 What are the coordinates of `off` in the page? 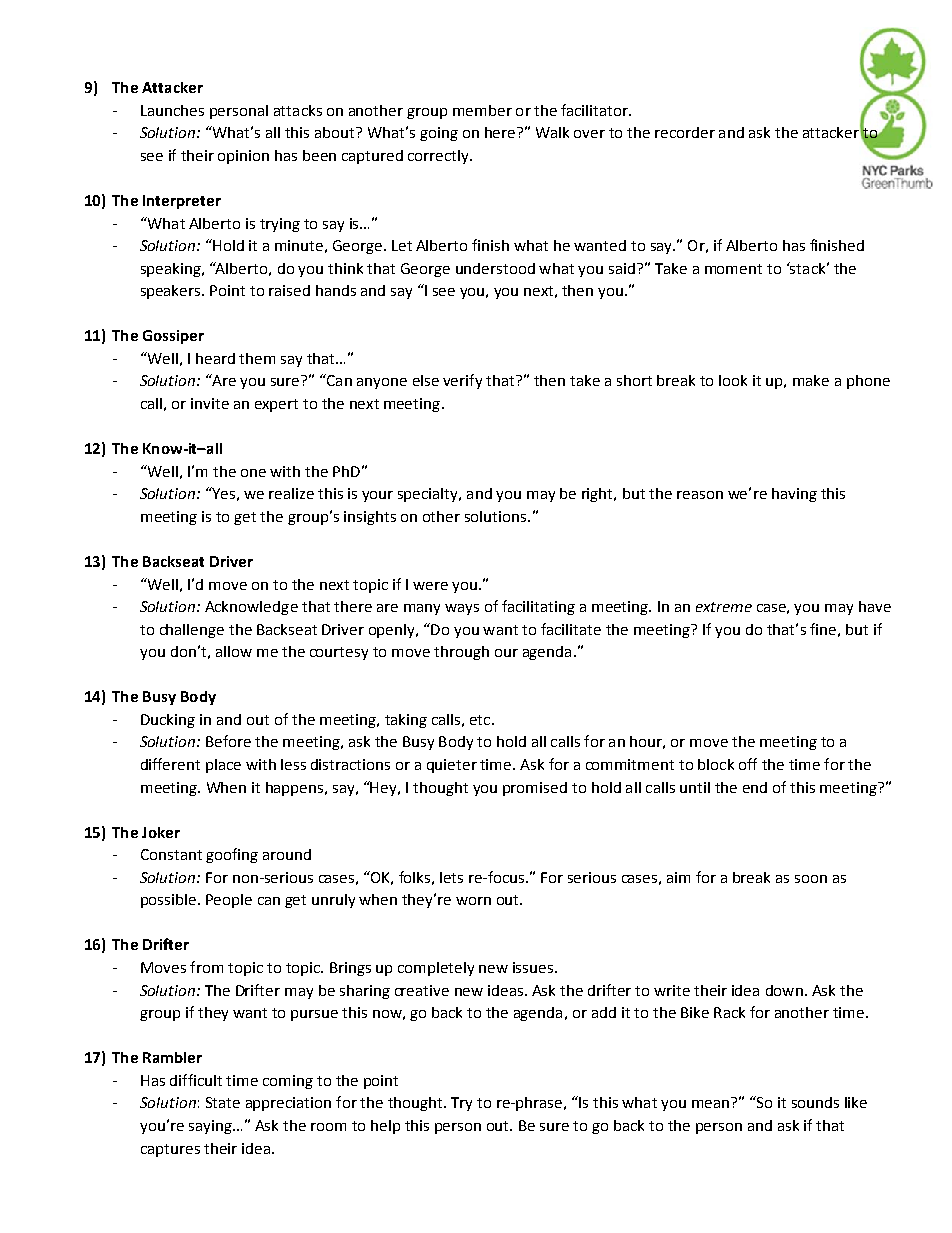 It's located at (748, 764).
